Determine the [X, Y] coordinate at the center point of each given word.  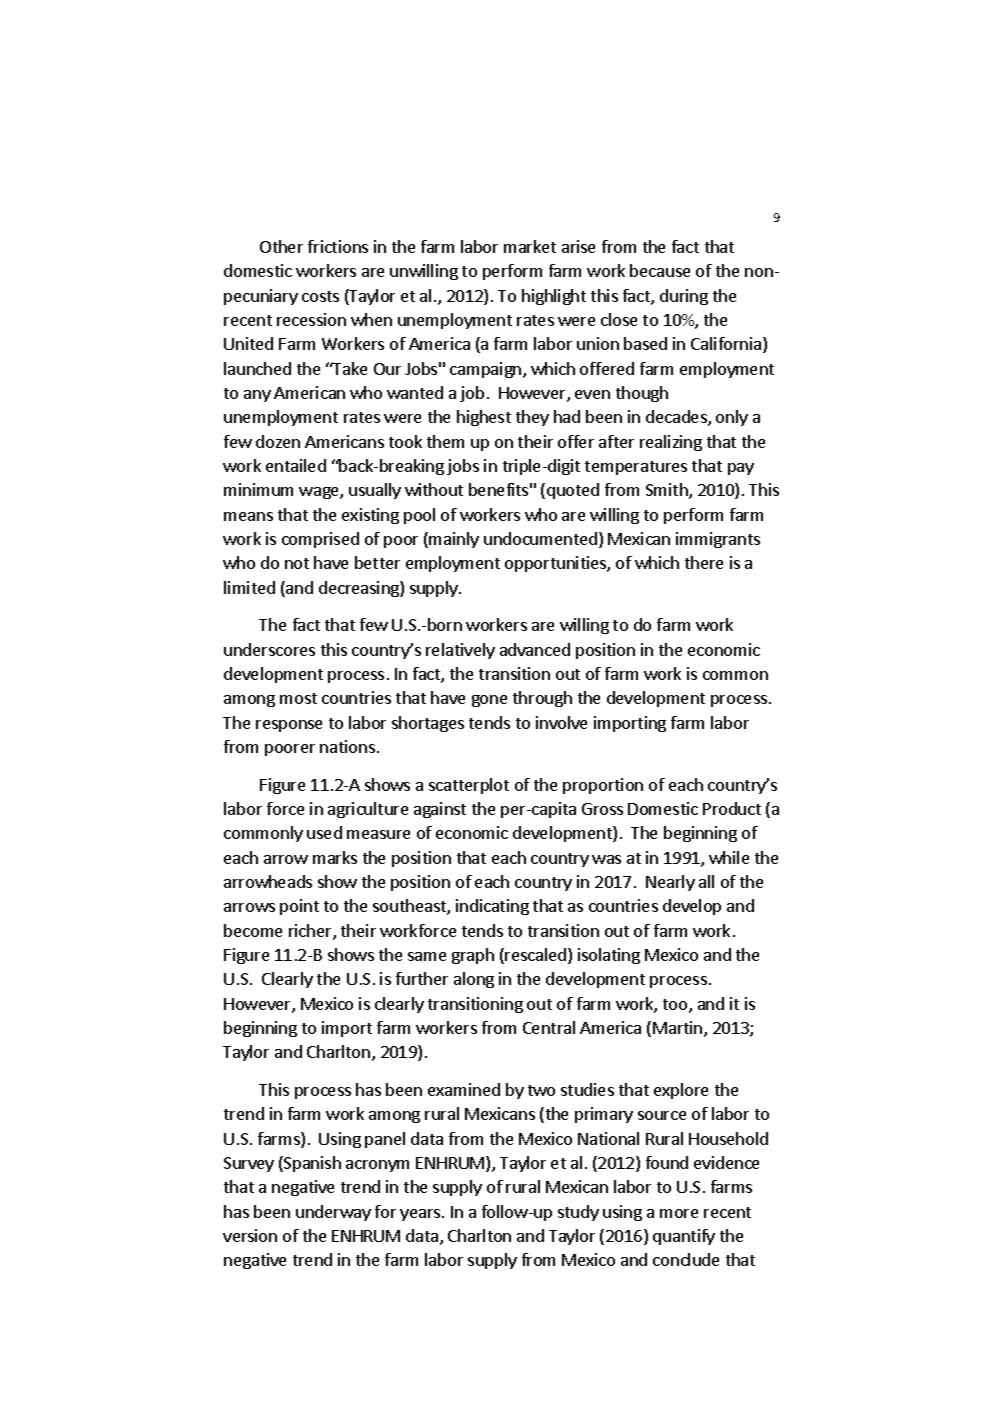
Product [732, 808]
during [684, 297]
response [289, 726]
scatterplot [469, 786]
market [530, 246]
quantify [684, 1237]
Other [281, 246]
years [421, 1215]
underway [333, 1213]
